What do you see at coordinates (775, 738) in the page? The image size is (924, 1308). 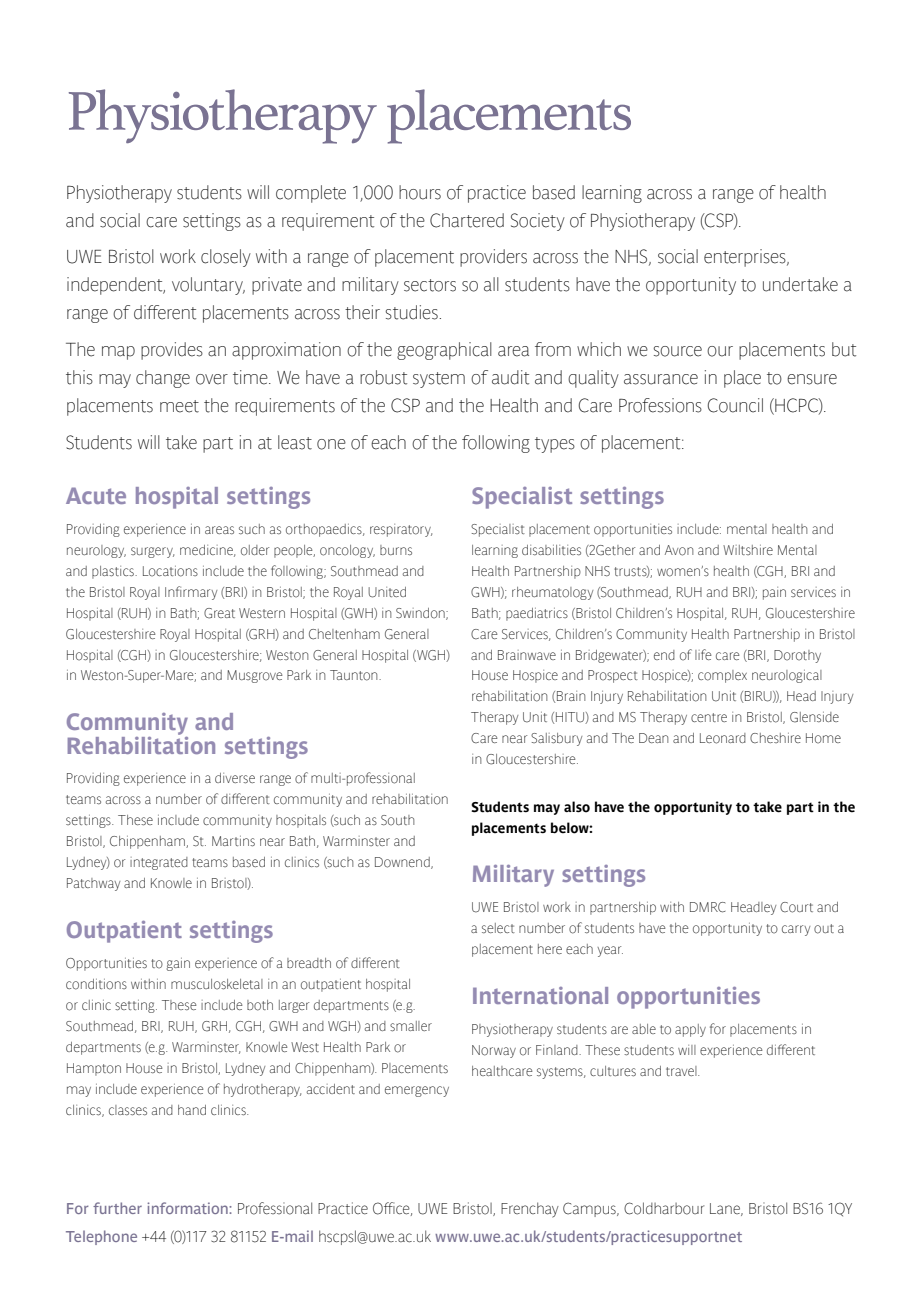 I see `Cheshire` at bounding box center [775, 738].
